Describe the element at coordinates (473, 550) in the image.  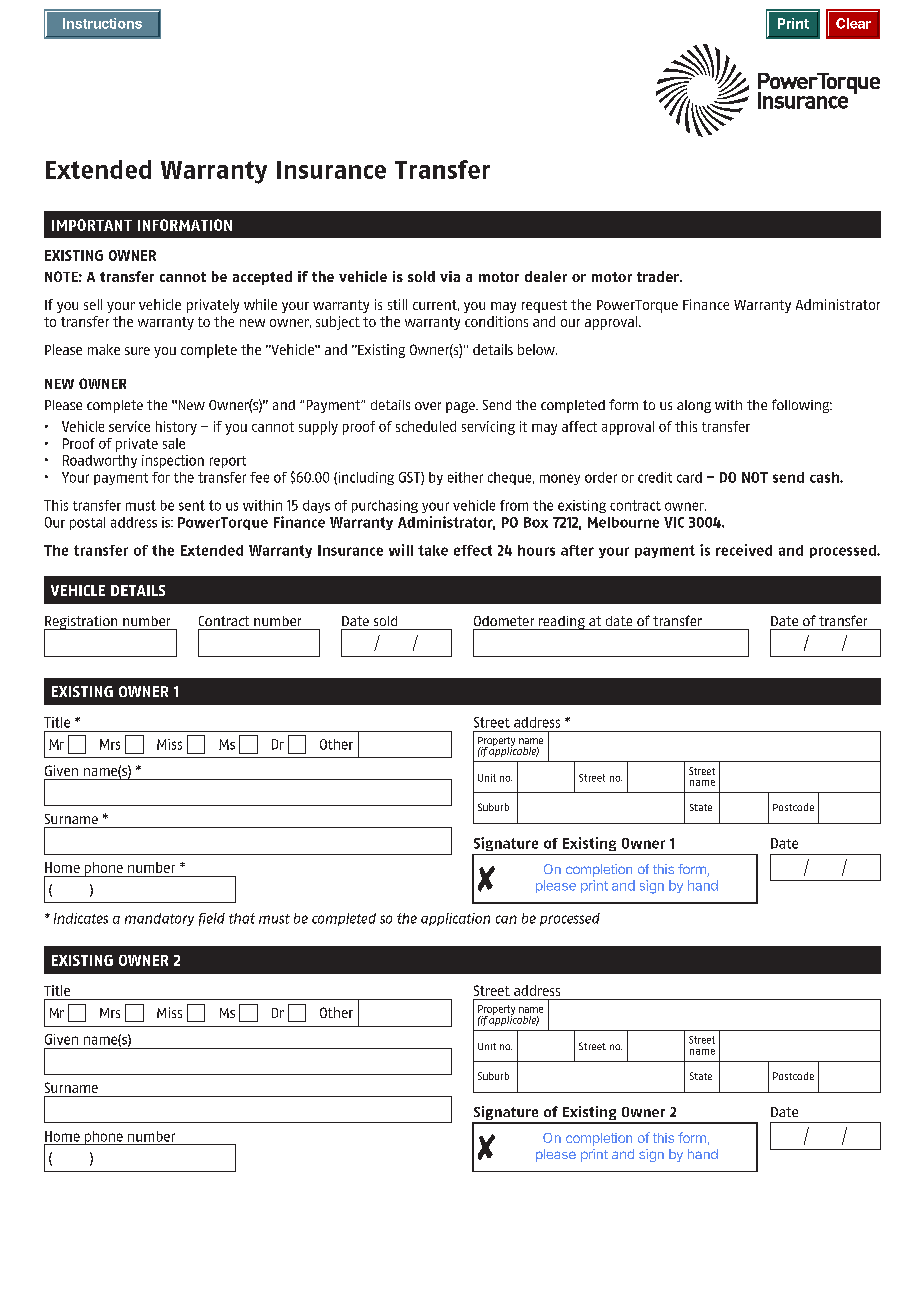
I see `effect` at that location.
